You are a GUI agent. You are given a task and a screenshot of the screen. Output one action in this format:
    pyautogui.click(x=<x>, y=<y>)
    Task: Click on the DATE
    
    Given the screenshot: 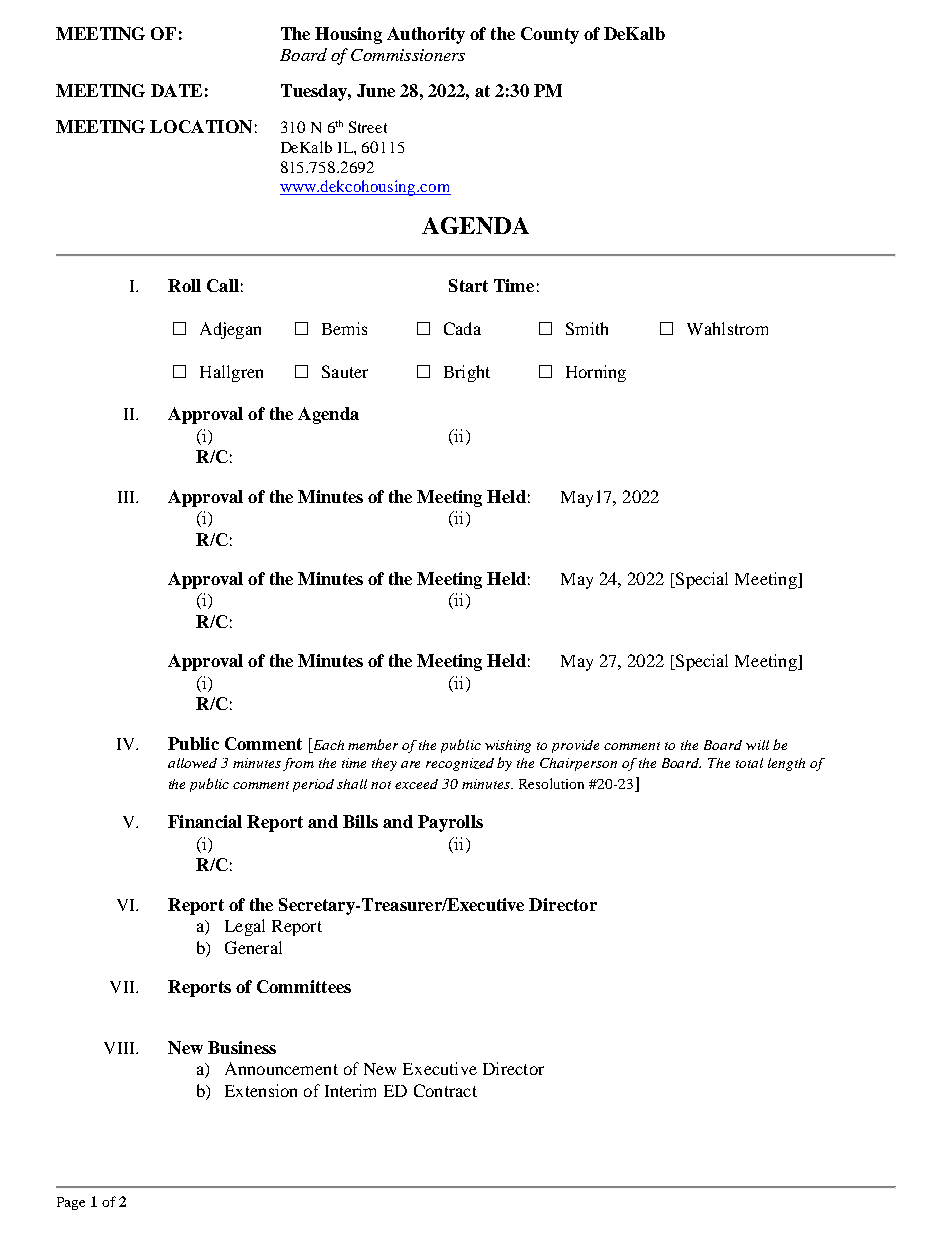 What is the action you would take?
    pyautogui.click(x=176, y=90)
